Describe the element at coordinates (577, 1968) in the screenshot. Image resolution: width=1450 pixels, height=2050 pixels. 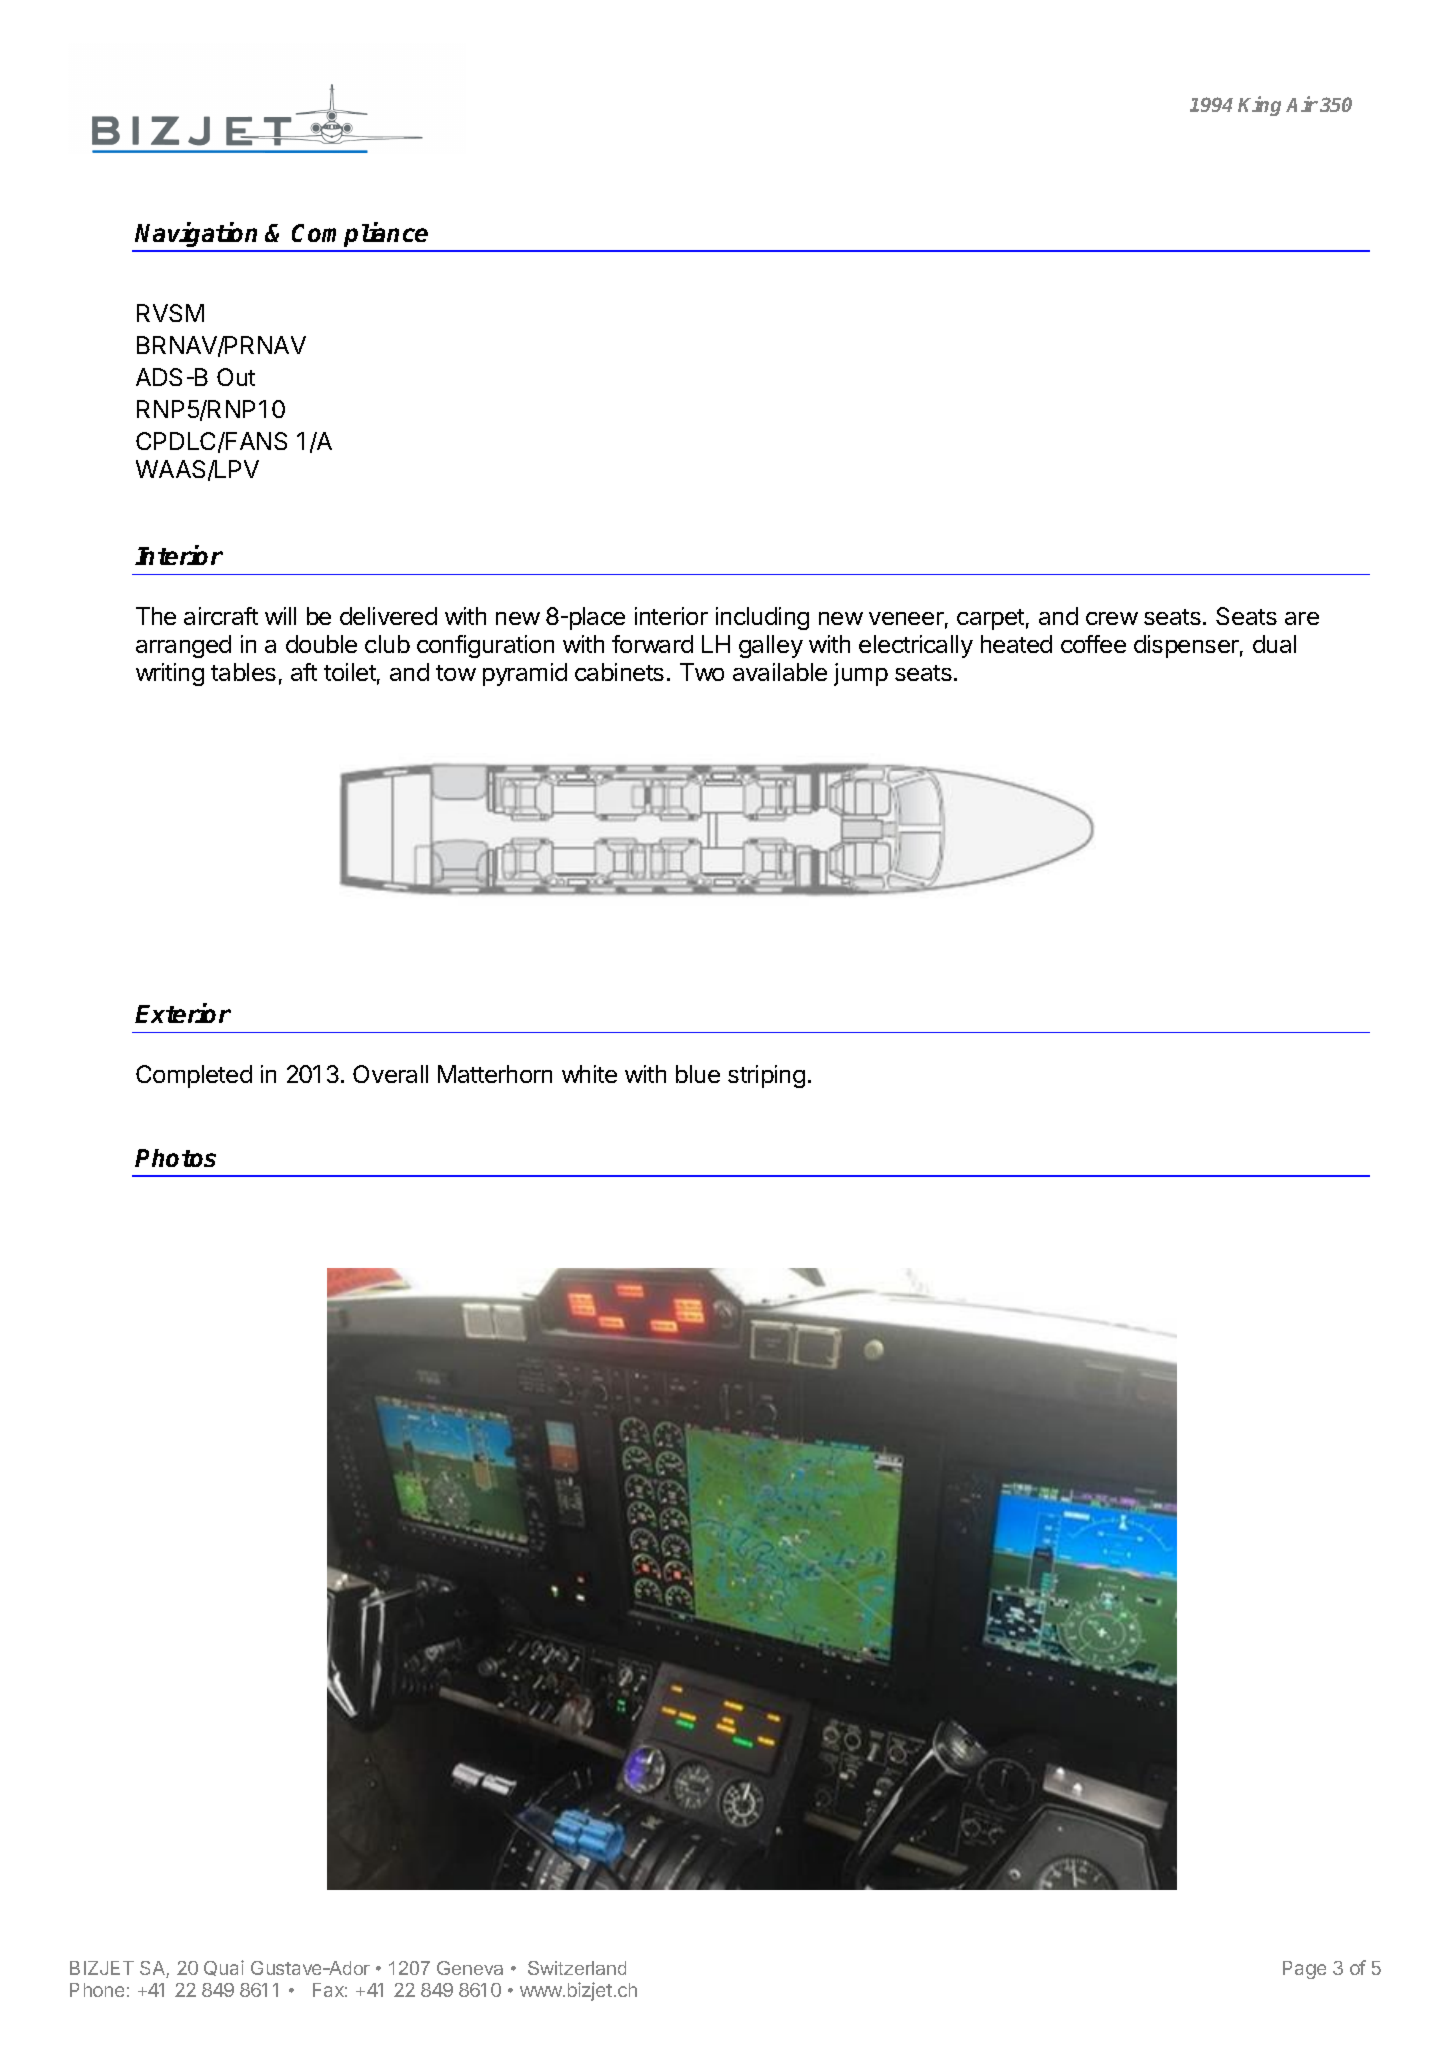
I see `Switzerland` at that location.
